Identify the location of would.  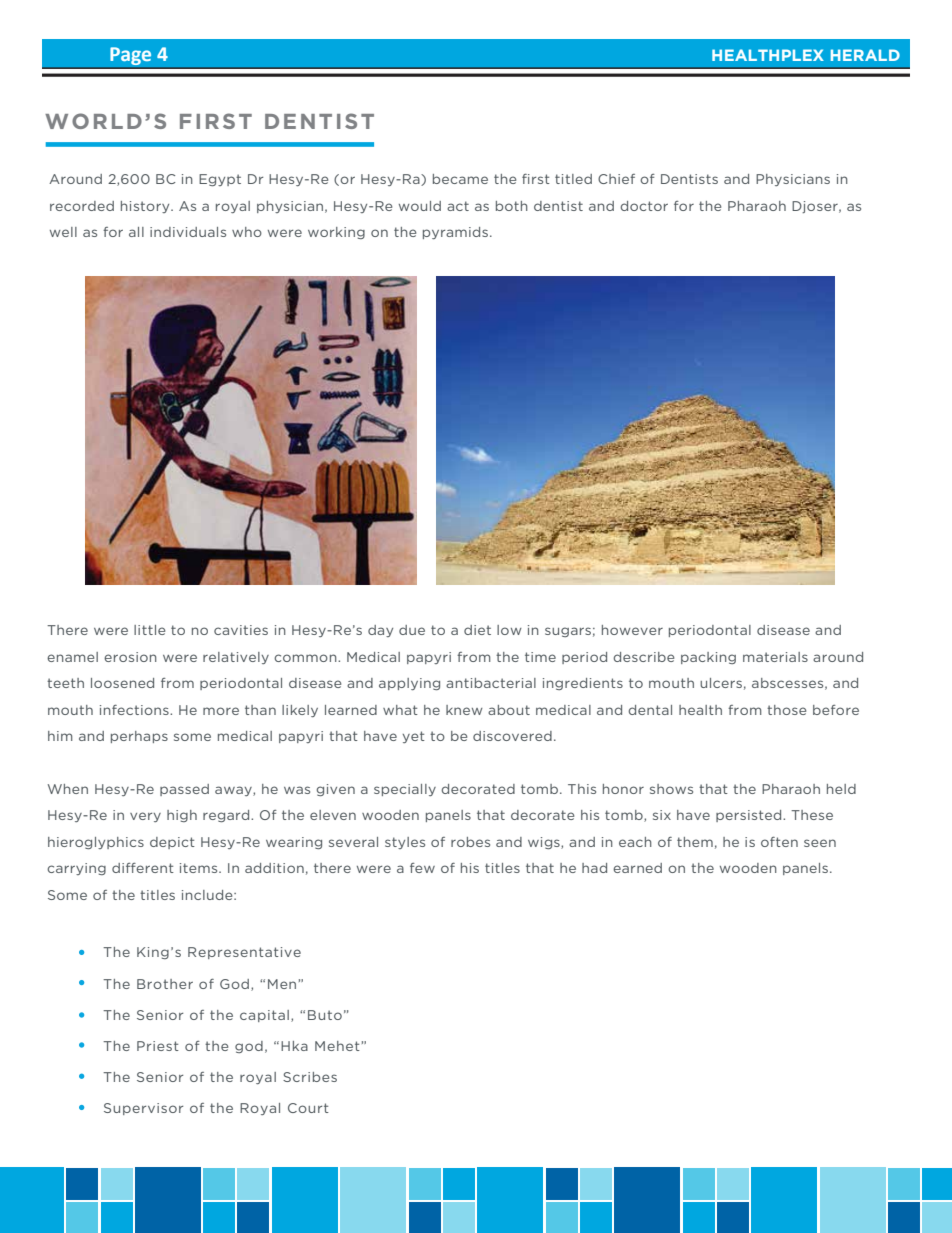
(420, 206).
